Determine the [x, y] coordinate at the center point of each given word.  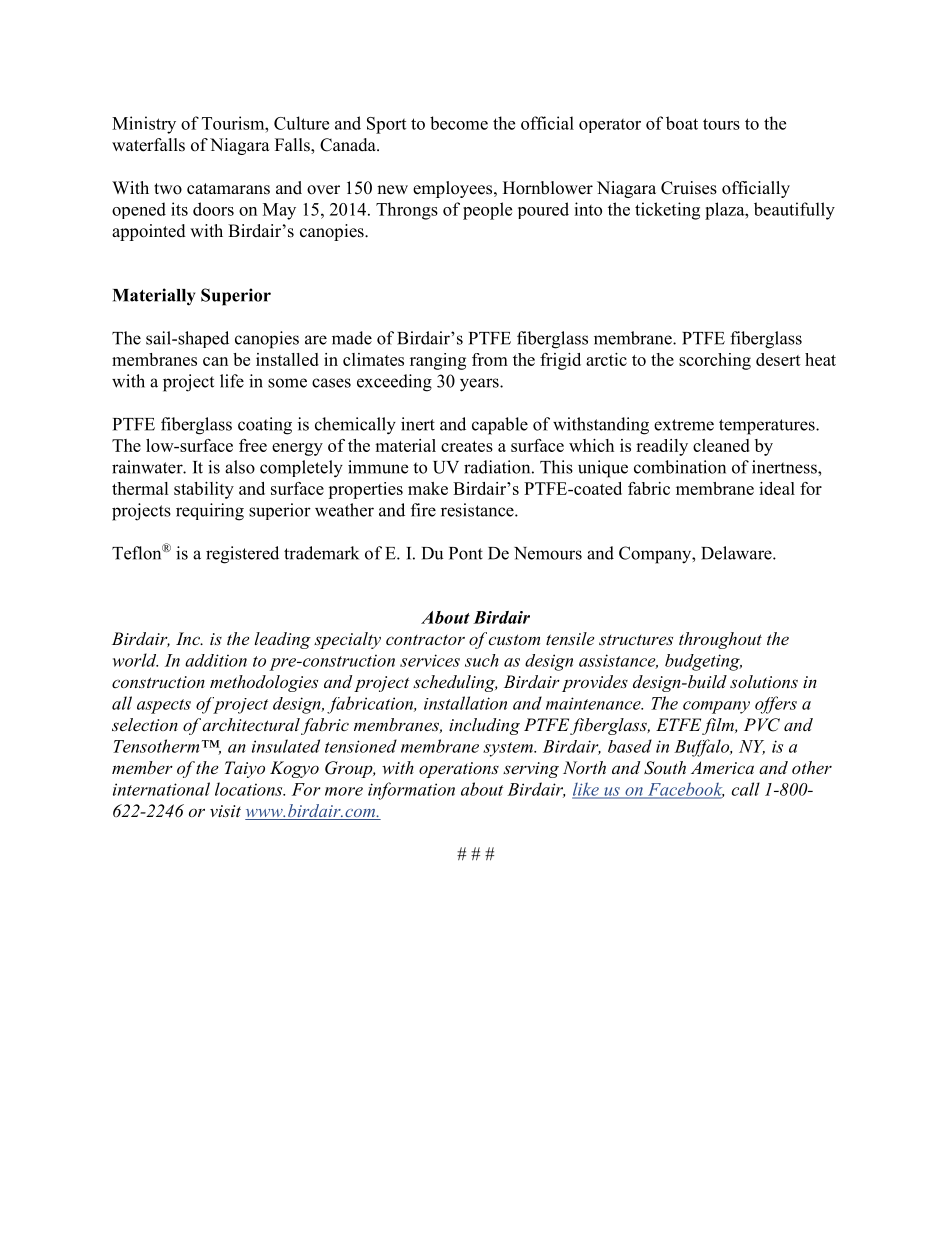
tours [721, 124]
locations [250, 789]
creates [467, 446]
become [459, 123]
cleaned [721, 445]
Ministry [144, 125]
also [240, 467]
